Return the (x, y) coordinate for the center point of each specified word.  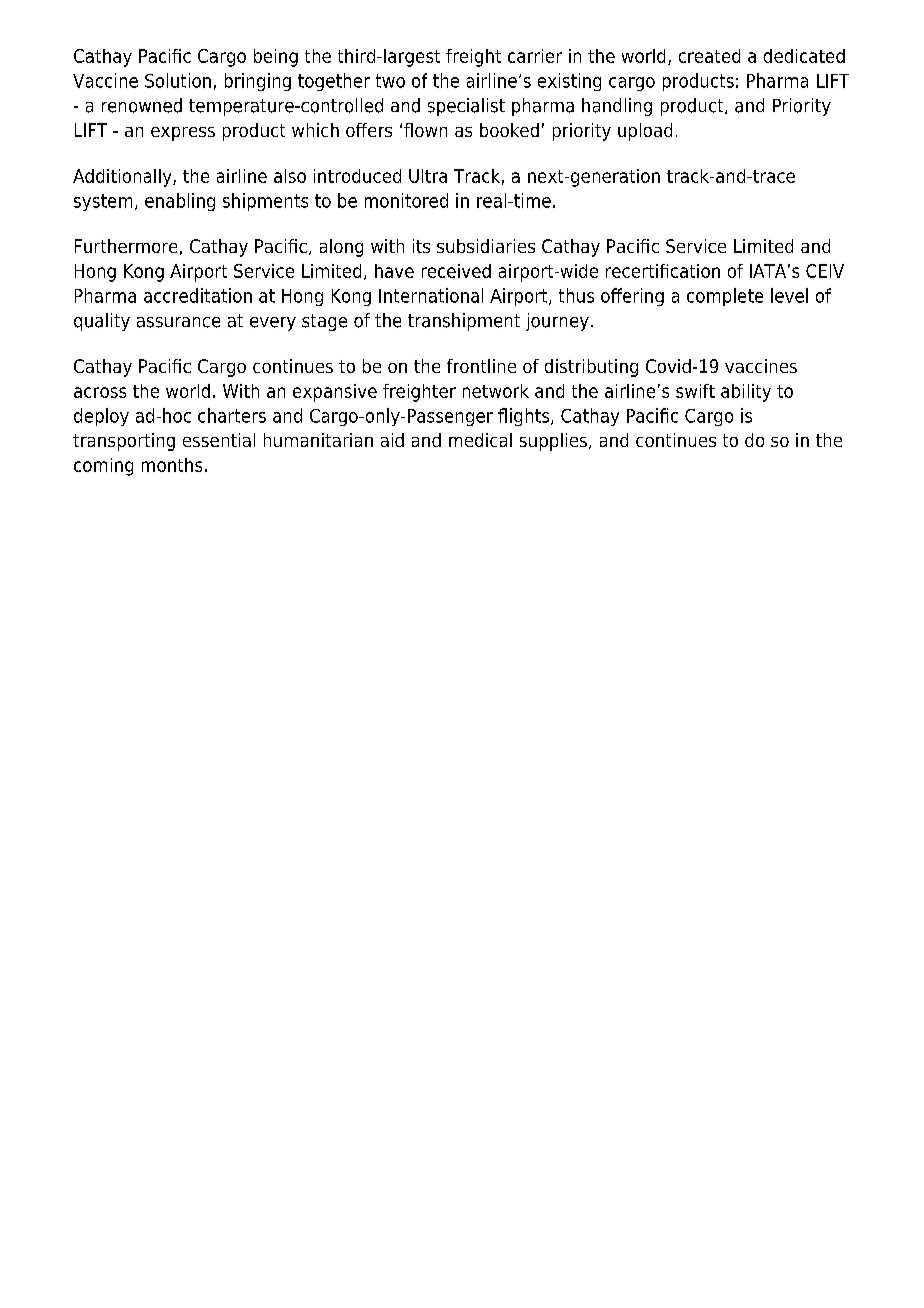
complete (725, 297)
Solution (178, 80)
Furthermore (126, 246)
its (421, 246)
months (172, 465)
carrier (535, 56)
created (709, 56)
